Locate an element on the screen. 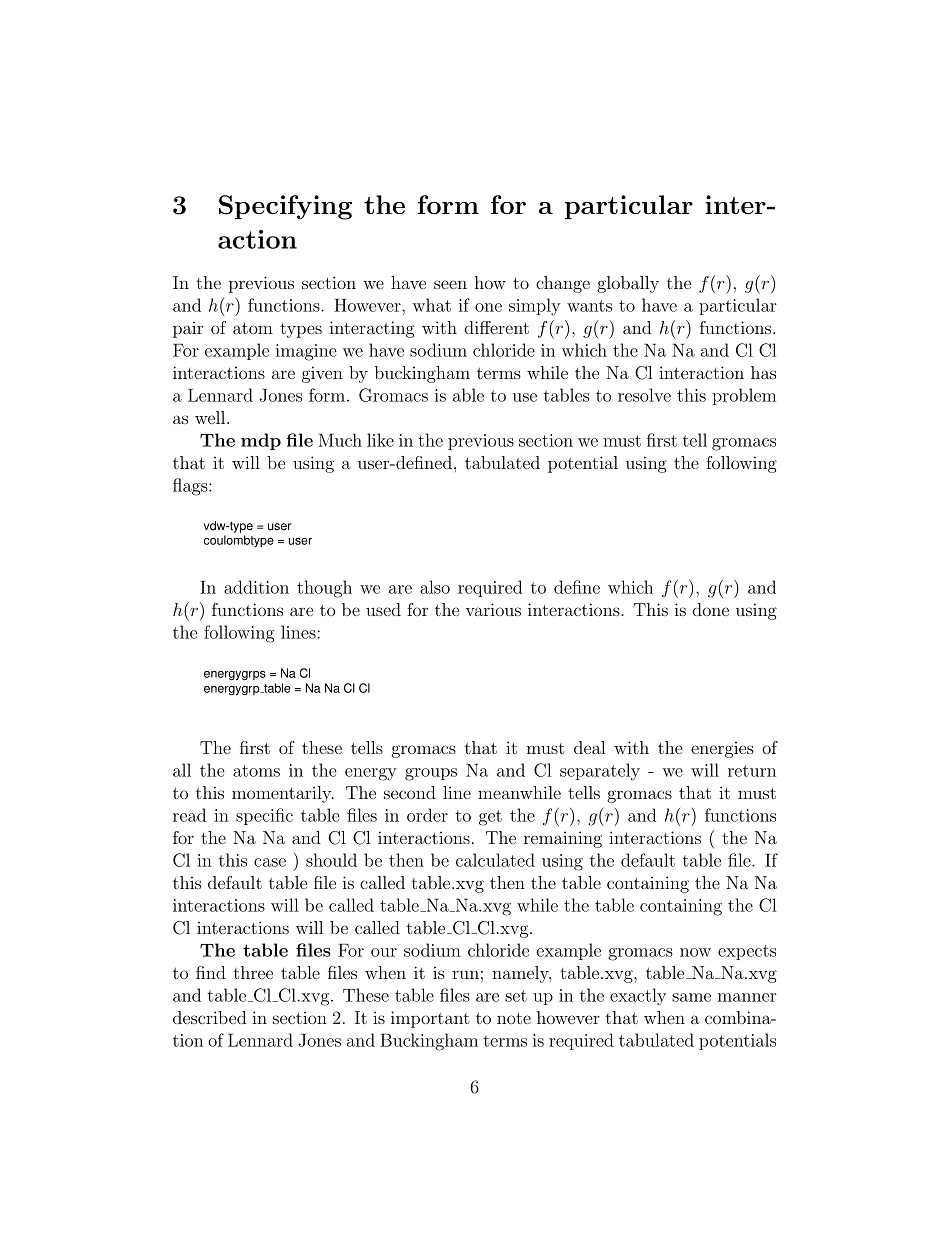 The height and width of the screenshot is (1233, 952). globally is located at coordinates (628, 284).
